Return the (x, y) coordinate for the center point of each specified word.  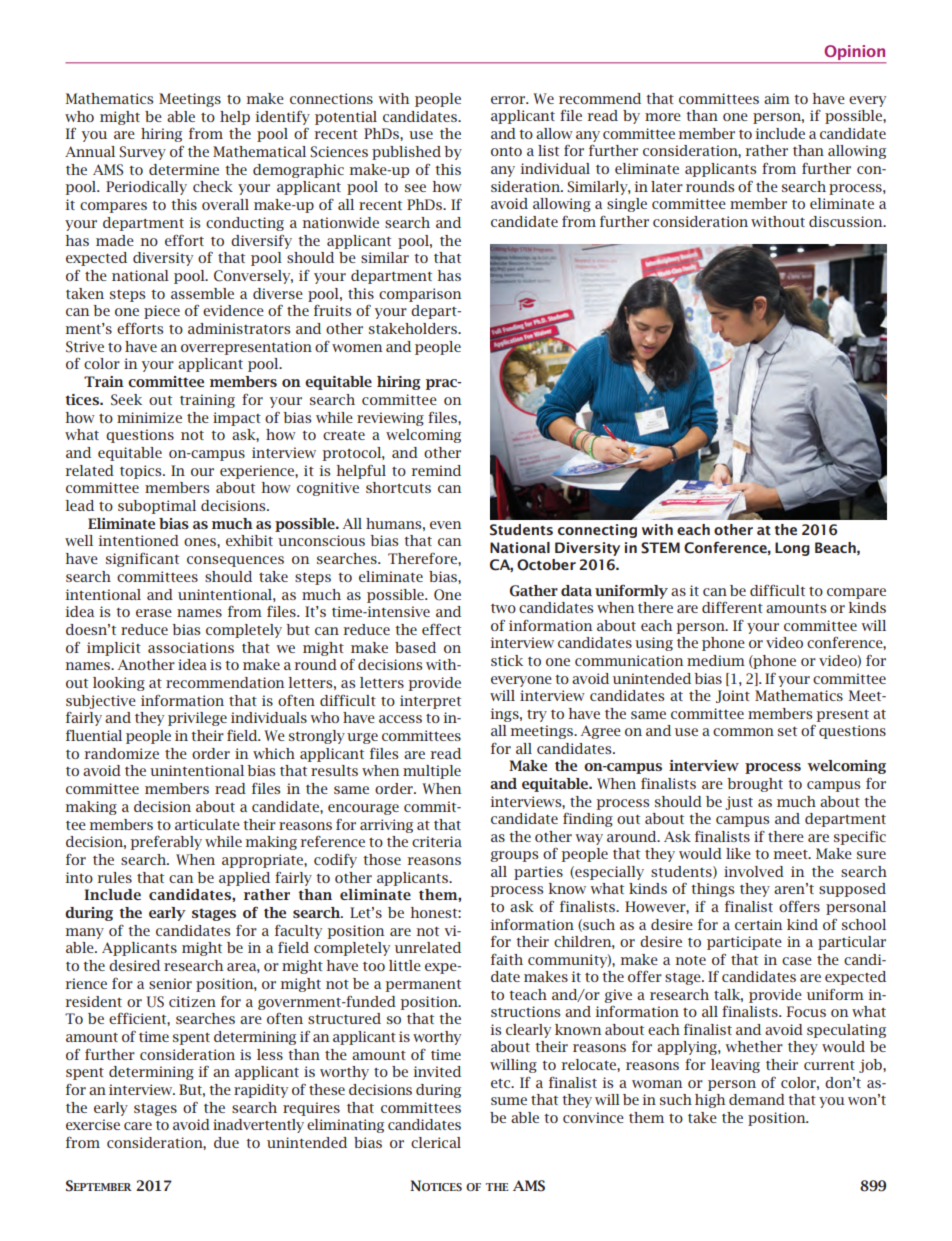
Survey (142, 153)
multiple (432, 772)
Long (792, 549)
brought (755, 785)
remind (436, 470)
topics (142, 472)
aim (777, 98)
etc (502, 1083)
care (138, 1126)
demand (757, 1099)
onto (506, 151)
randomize (122, 753)
